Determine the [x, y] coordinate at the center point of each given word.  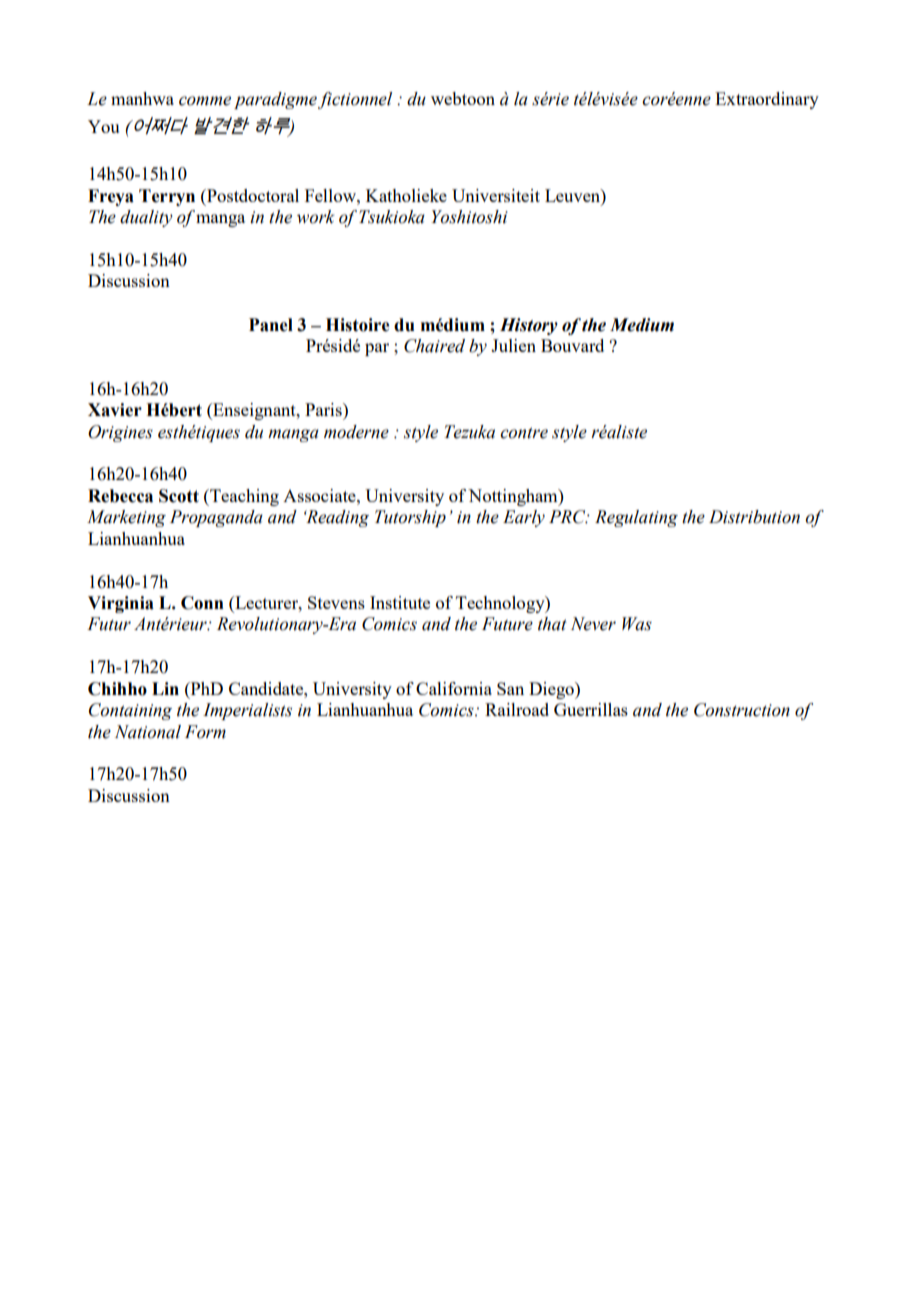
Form [205, 732]
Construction [742, 710]
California [454, 688]
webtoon [463, 98]
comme [205, 101]
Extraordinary [767, 100]
